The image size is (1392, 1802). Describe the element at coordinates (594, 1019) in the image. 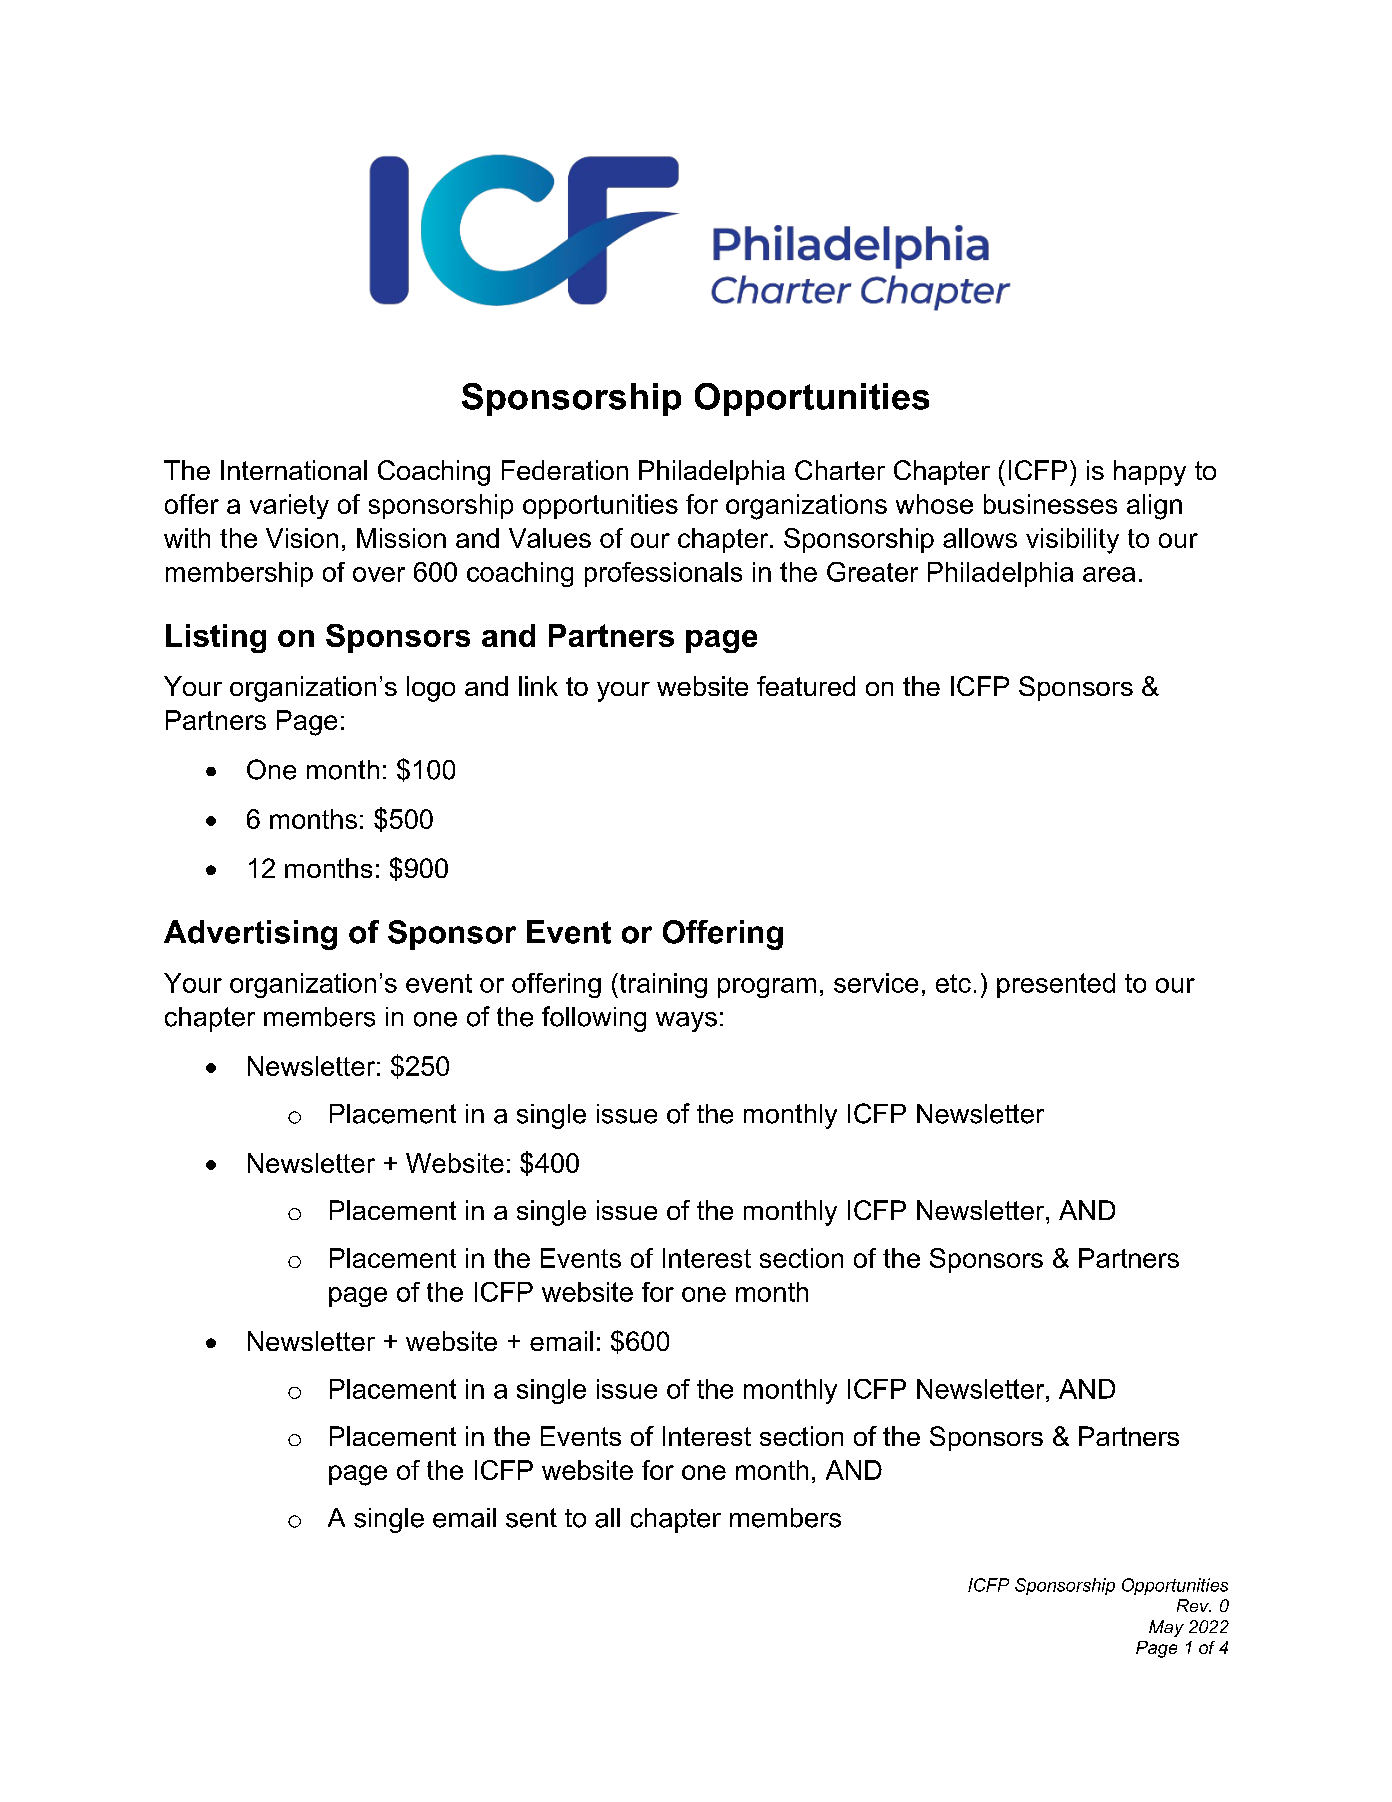

I see `following` at that location.
